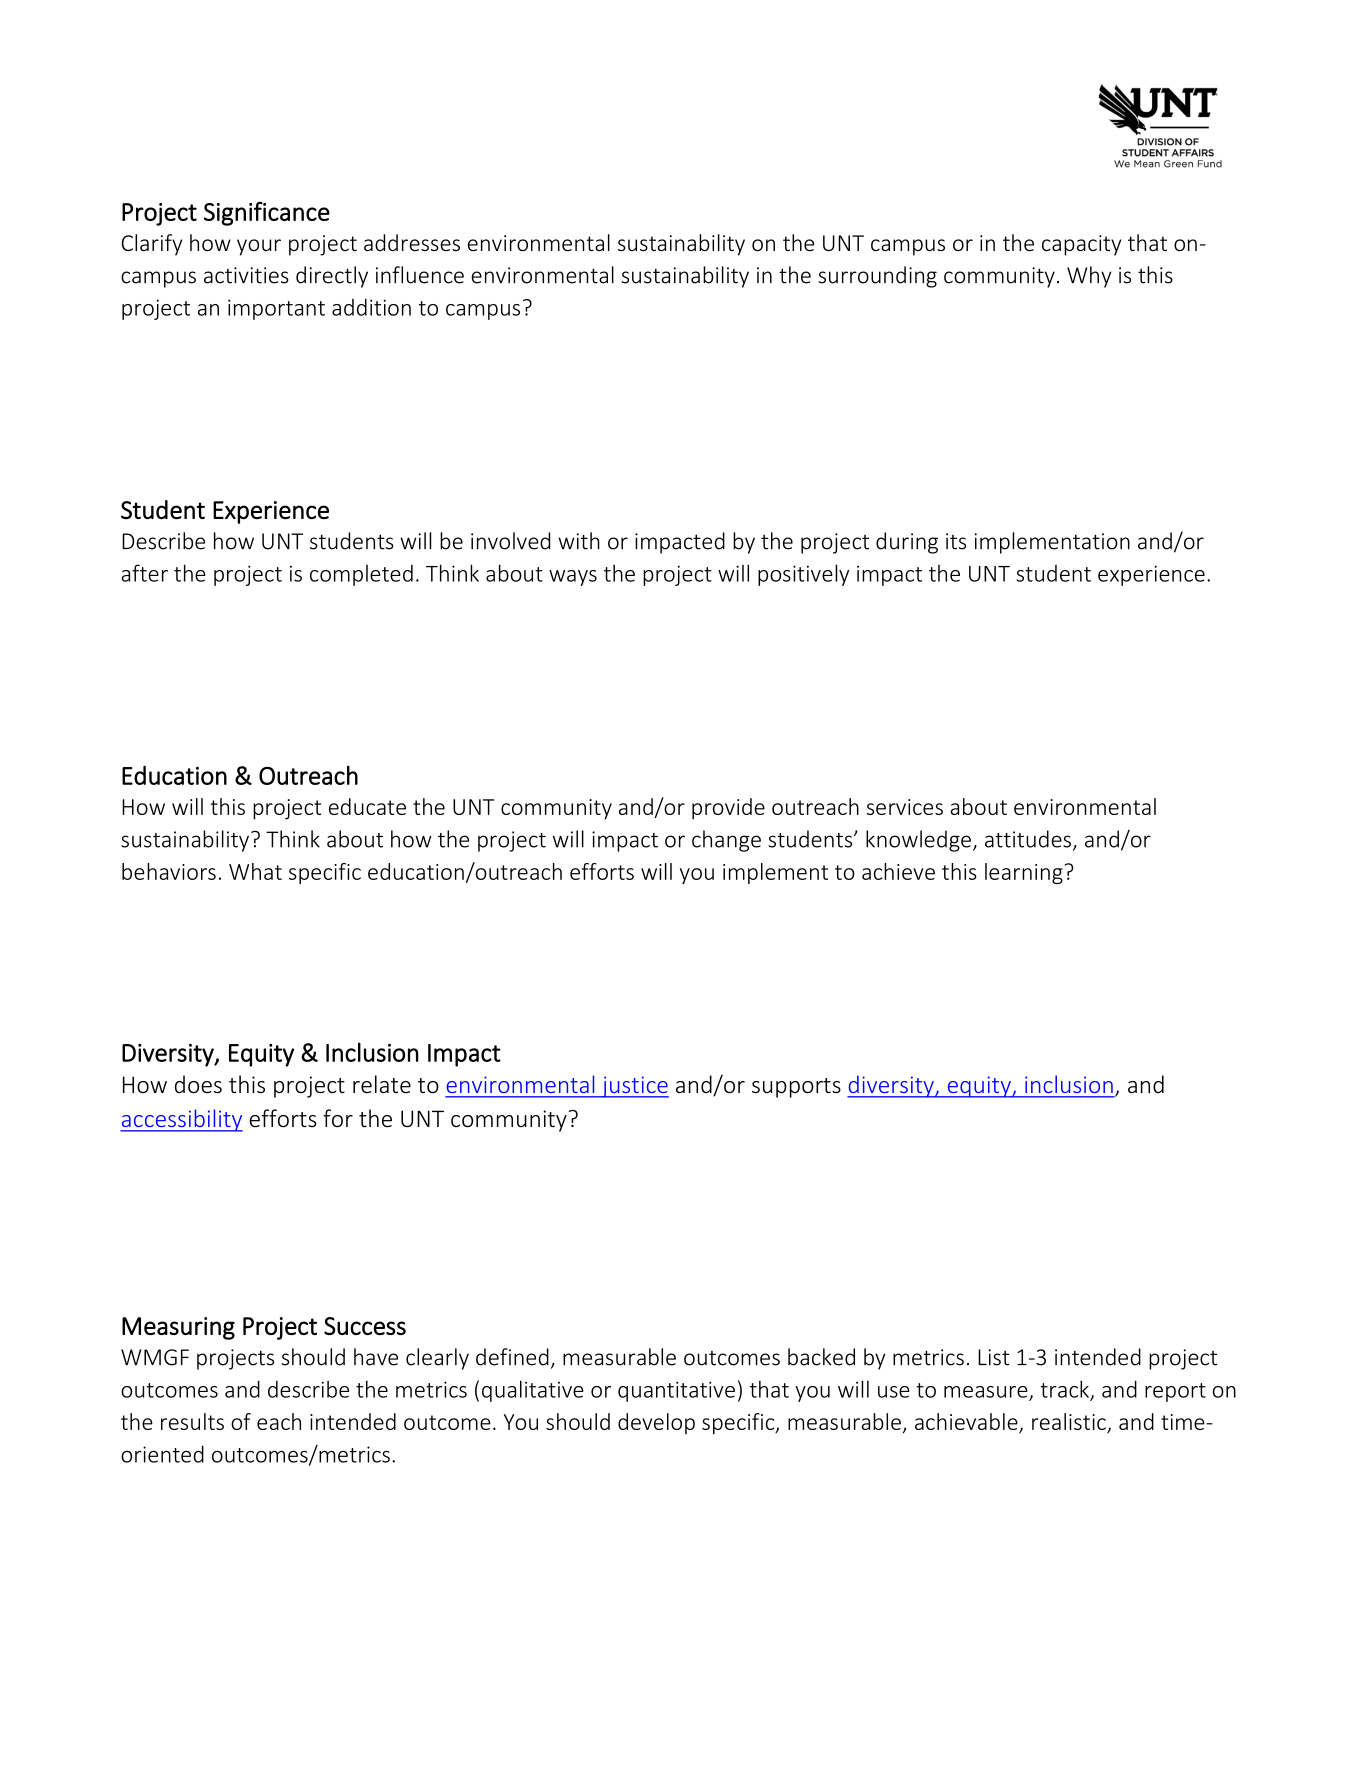 This page has height=1768, width=1366. I want to click on results, so click(192, 1421).
